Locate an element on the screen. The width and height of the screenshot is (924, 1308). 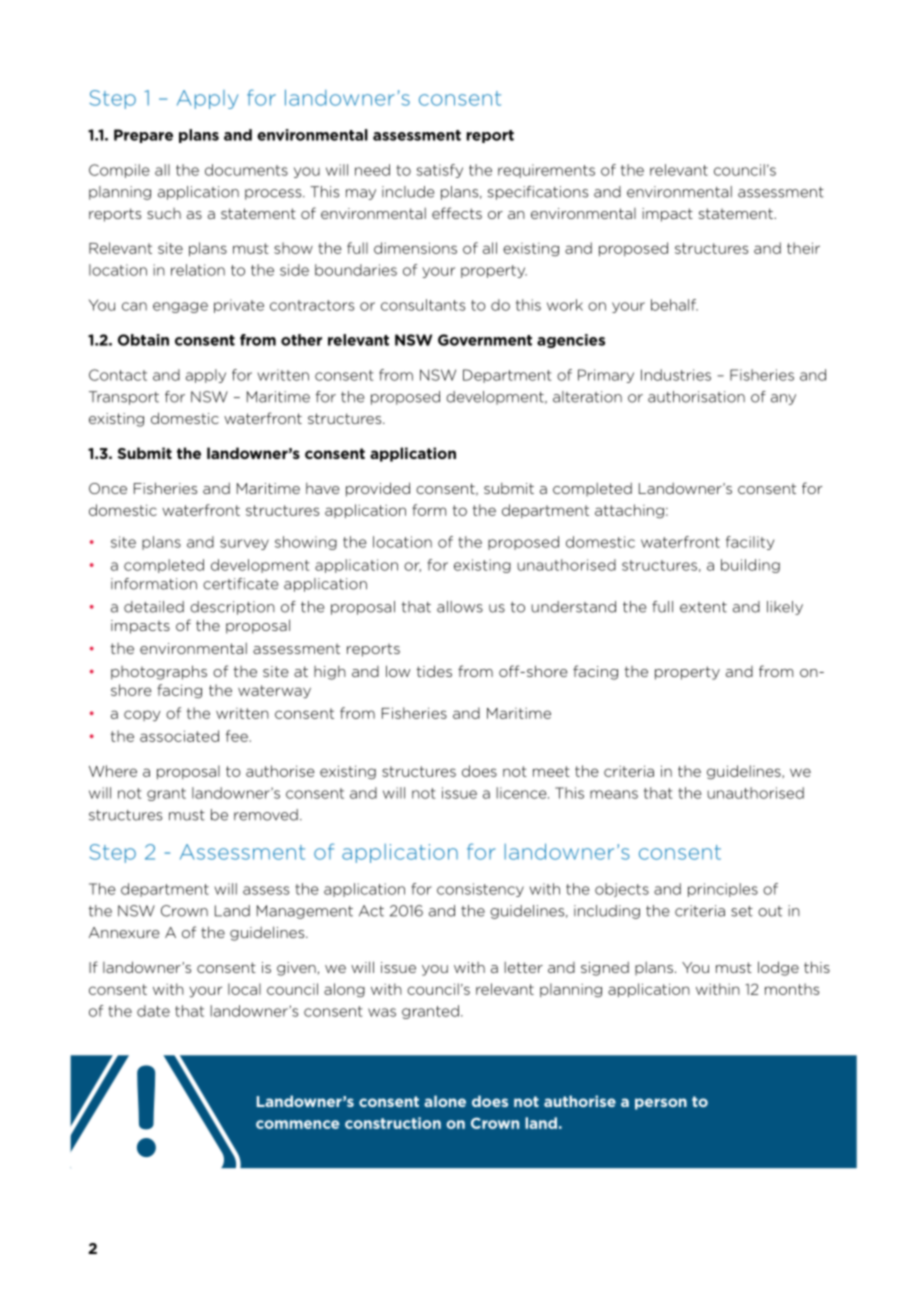
removed is located at coordinates (266, 815).
